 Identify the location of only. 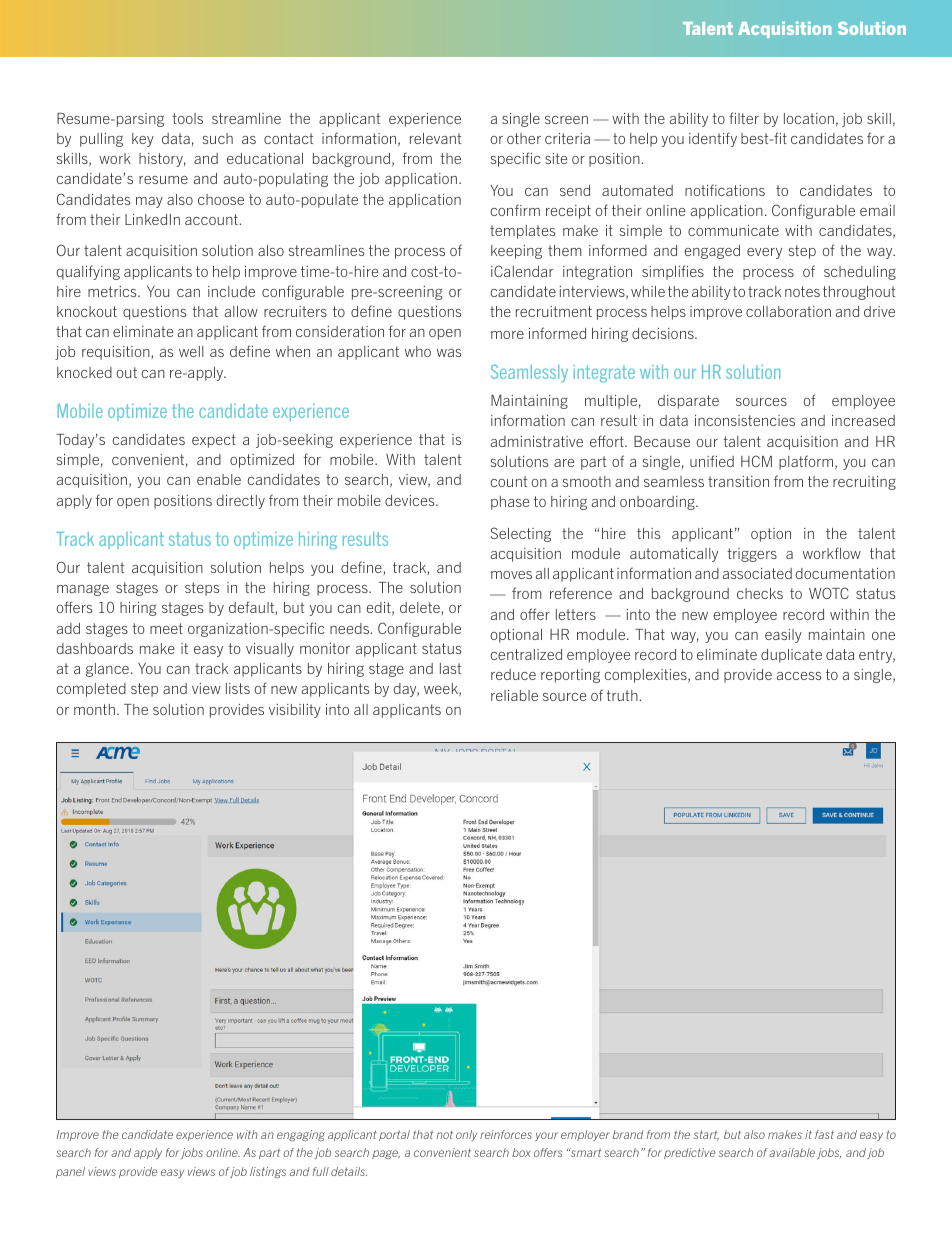
(466, 1135).
